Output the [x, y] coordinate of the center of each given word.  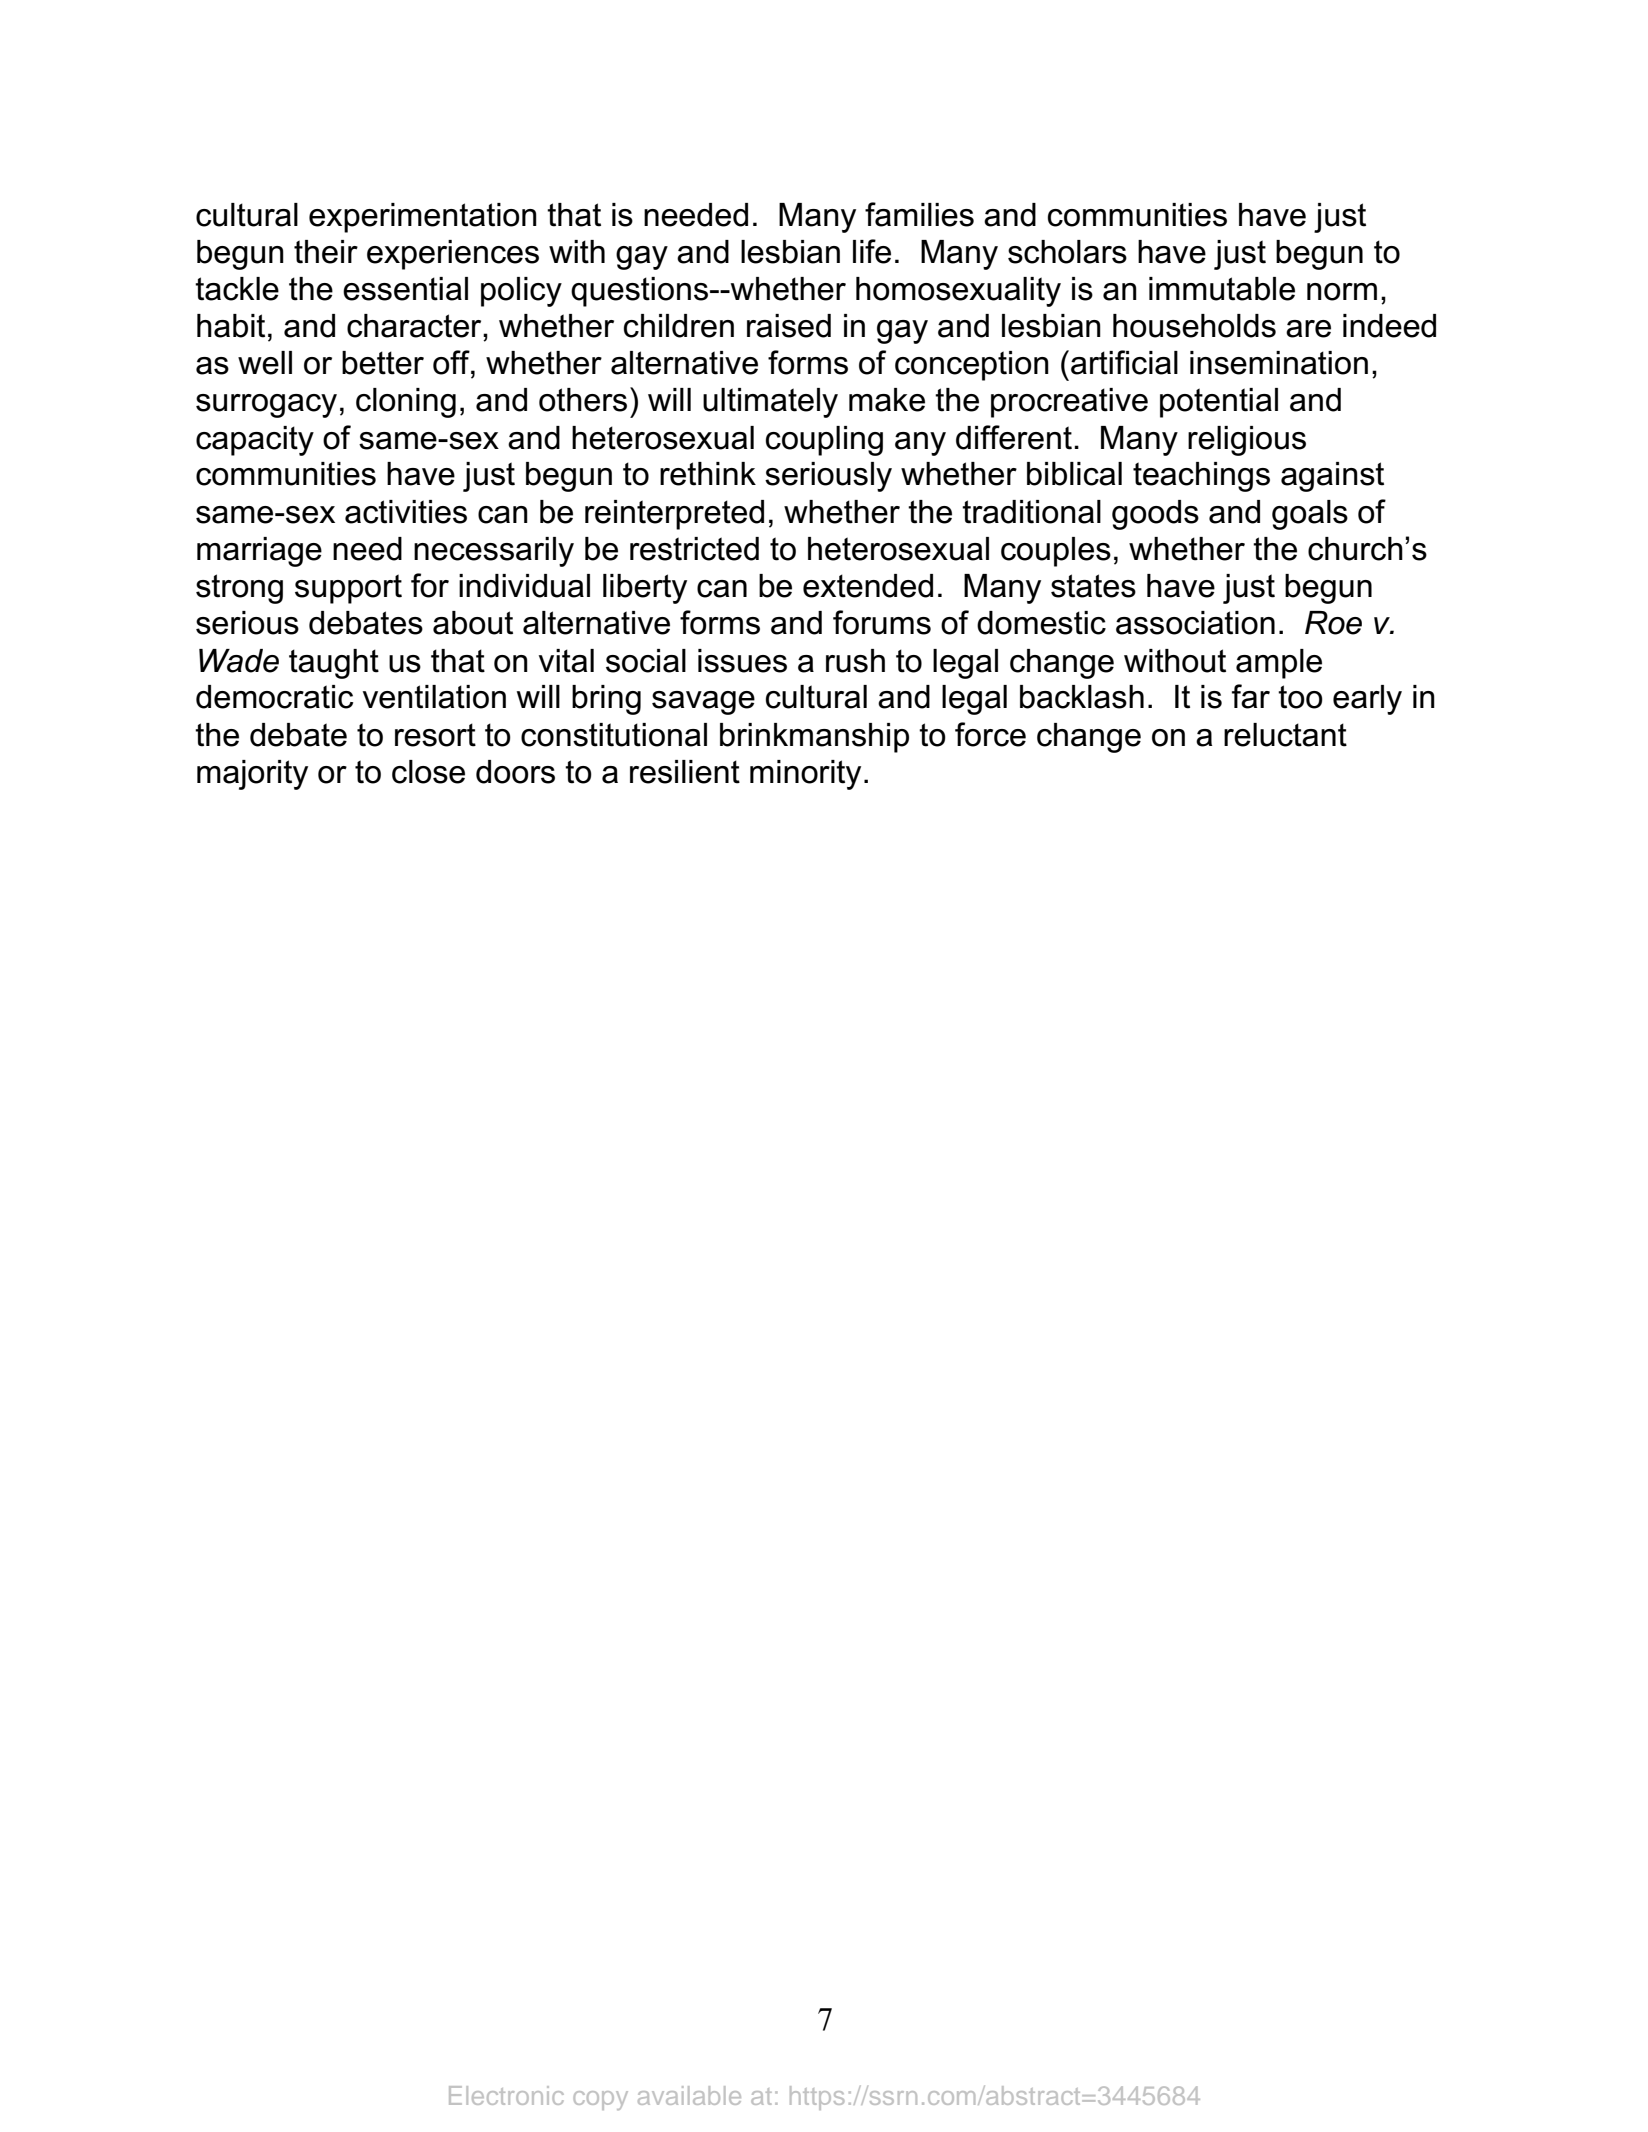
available [689, 2095]
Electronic [506, 2095]
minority [805, 775]
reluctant [1285, 735]
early [1367, 700]
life [872, 251]
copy [600, 2100]
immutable [1222, 289]
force [990, 734]
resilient [685, 772]
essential [405, 289]
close [428, 772]
